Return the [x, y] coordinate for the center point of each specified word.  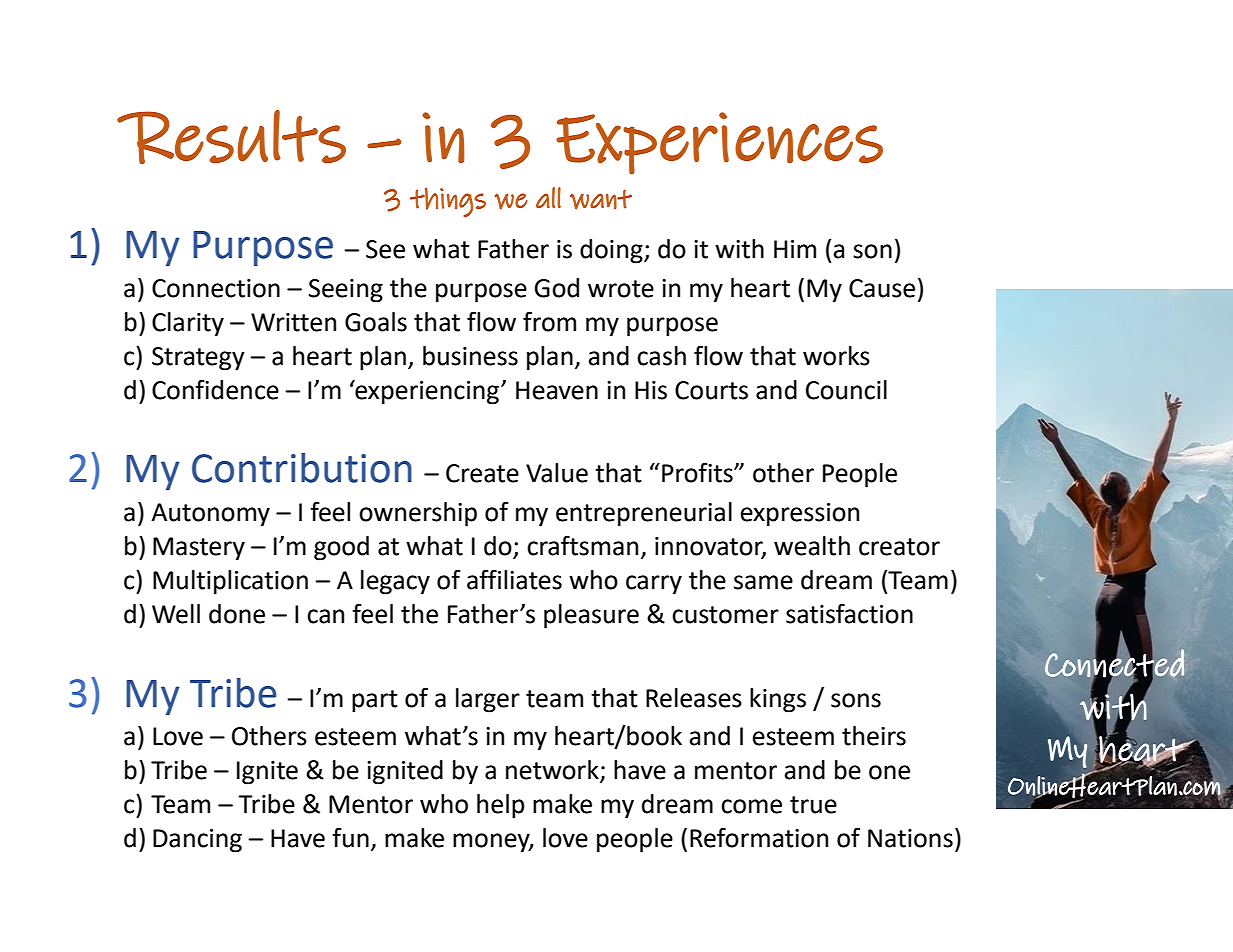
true [813, 805]
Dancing [197, 841]
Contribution [302, 468]
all [548, 197]
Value [557, 473]
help [501, 806]
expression [800, 515]
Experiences [719, 143]
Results [231, 137]
